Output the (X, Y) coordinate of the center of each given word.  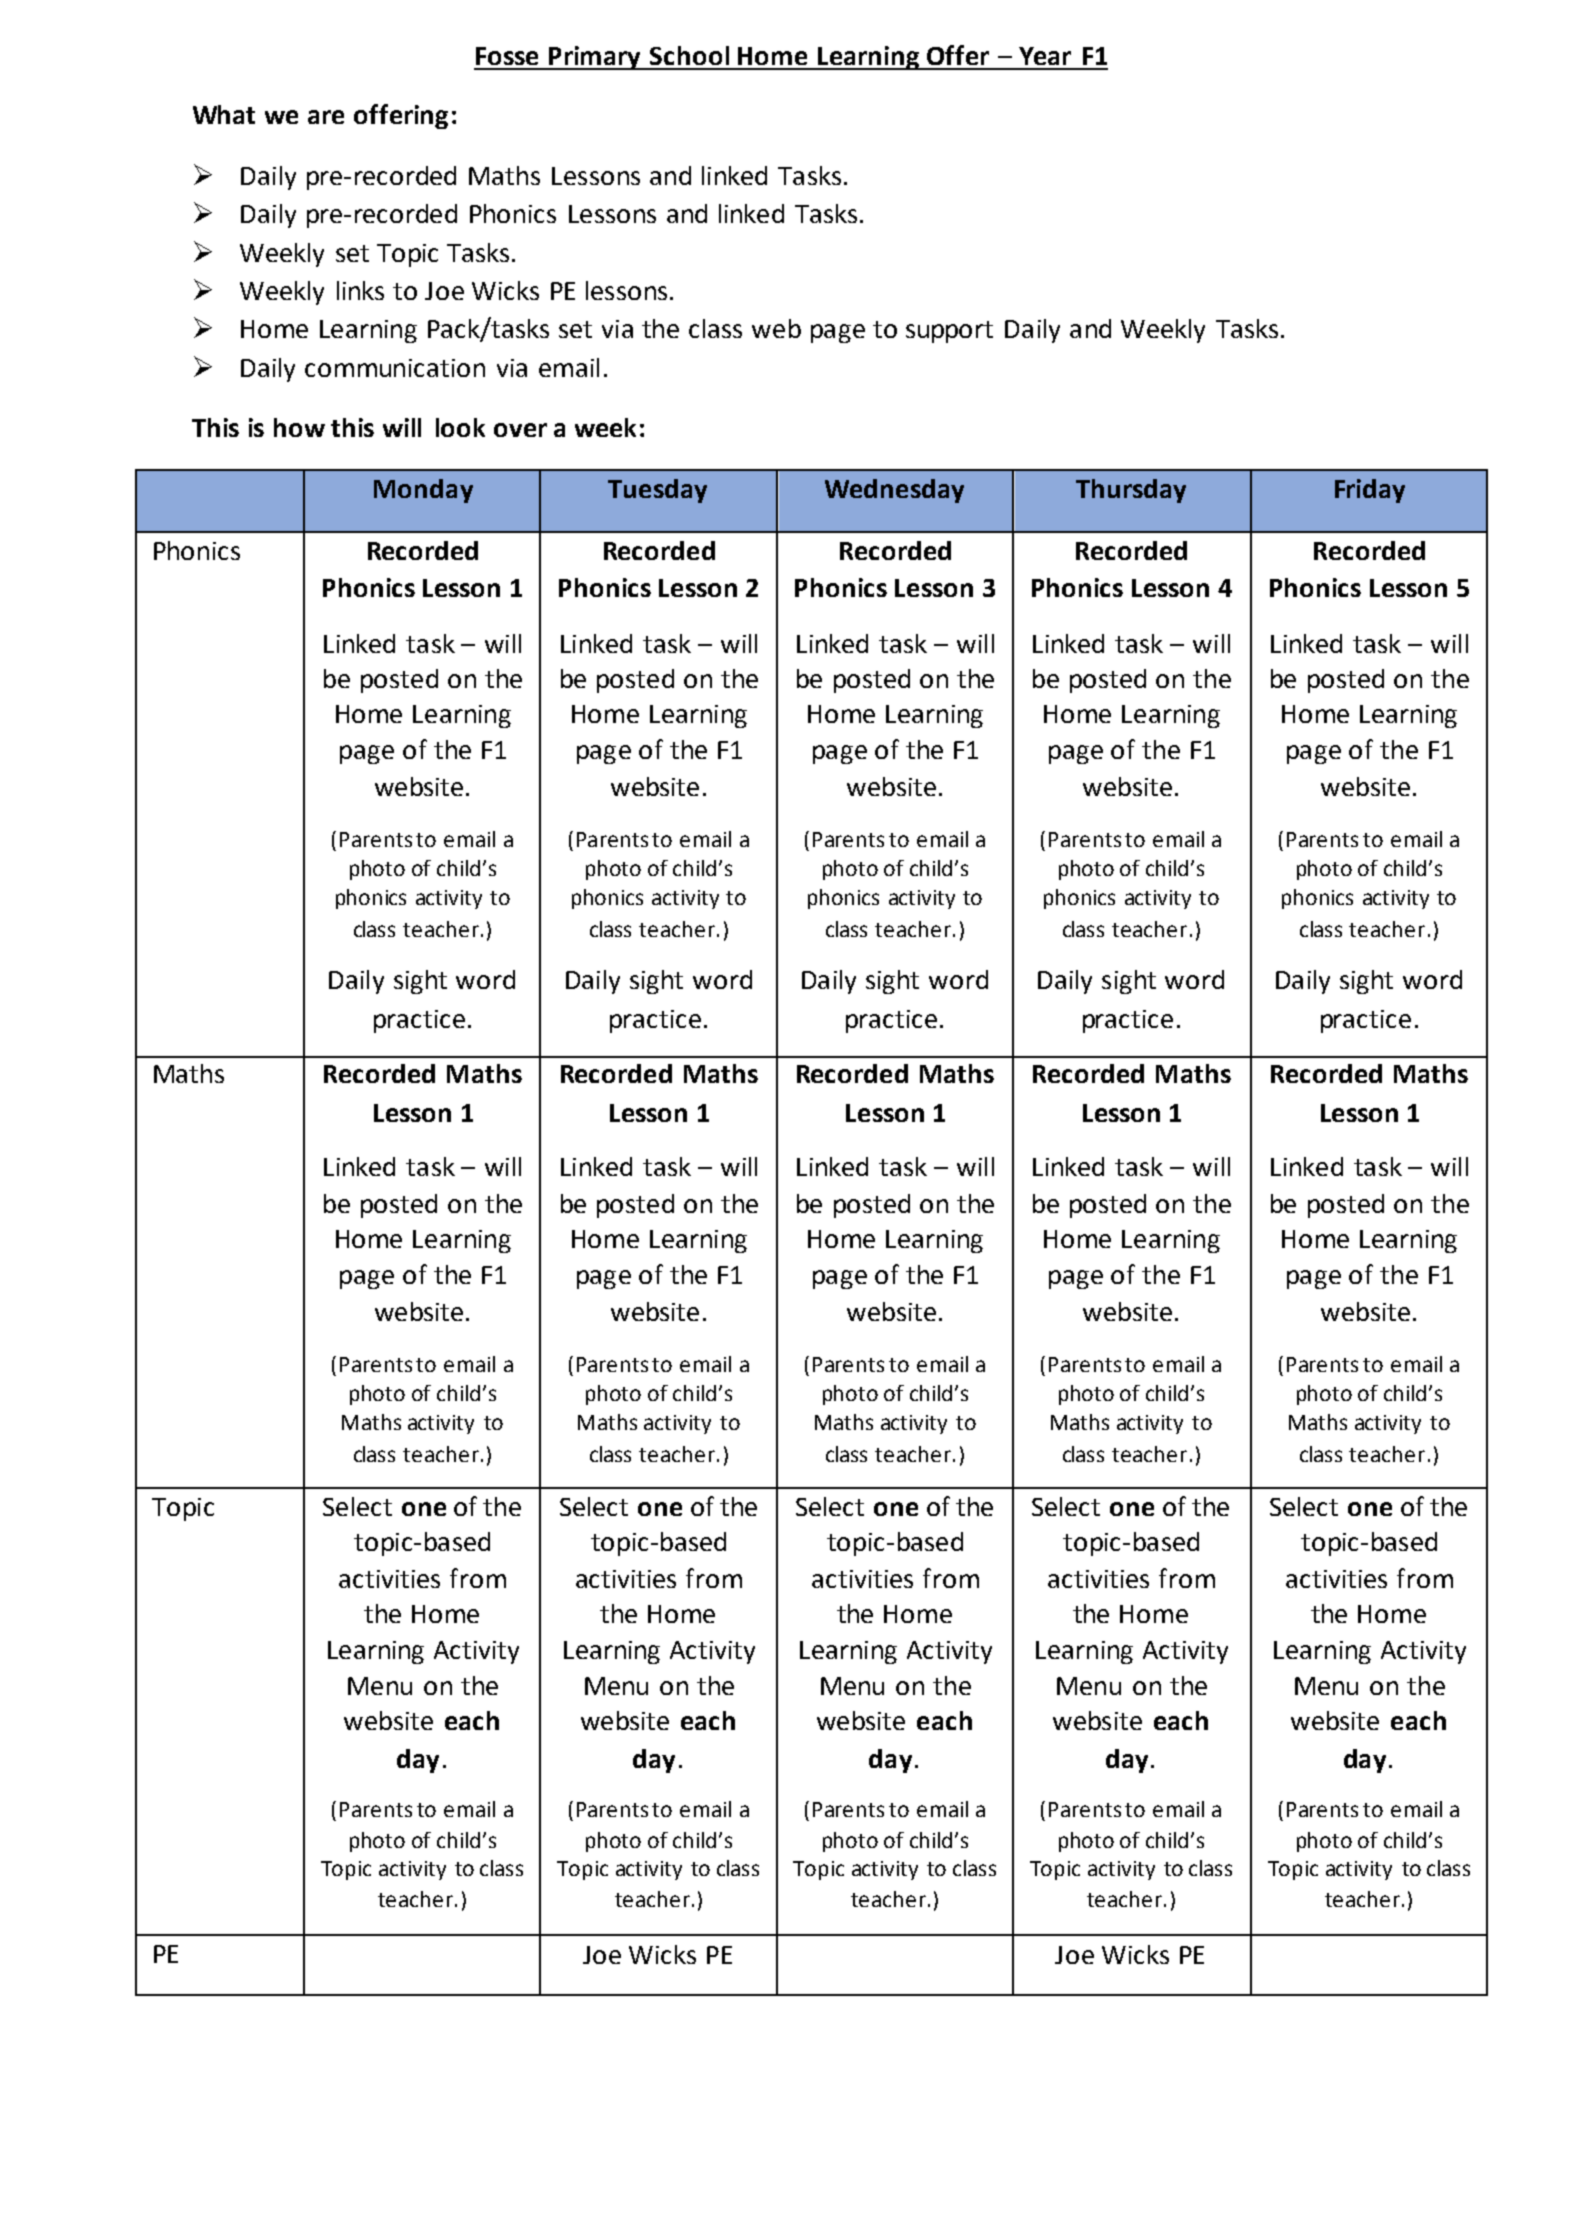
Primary (595, 58)
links (360, 290)
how (299, 427)
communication (395, 368)
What (224, 114)
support (949, 332)
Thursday (1131, 491)
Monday (423, 491)
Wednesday (894, 491)
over (520, 430)
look (460, 427)
